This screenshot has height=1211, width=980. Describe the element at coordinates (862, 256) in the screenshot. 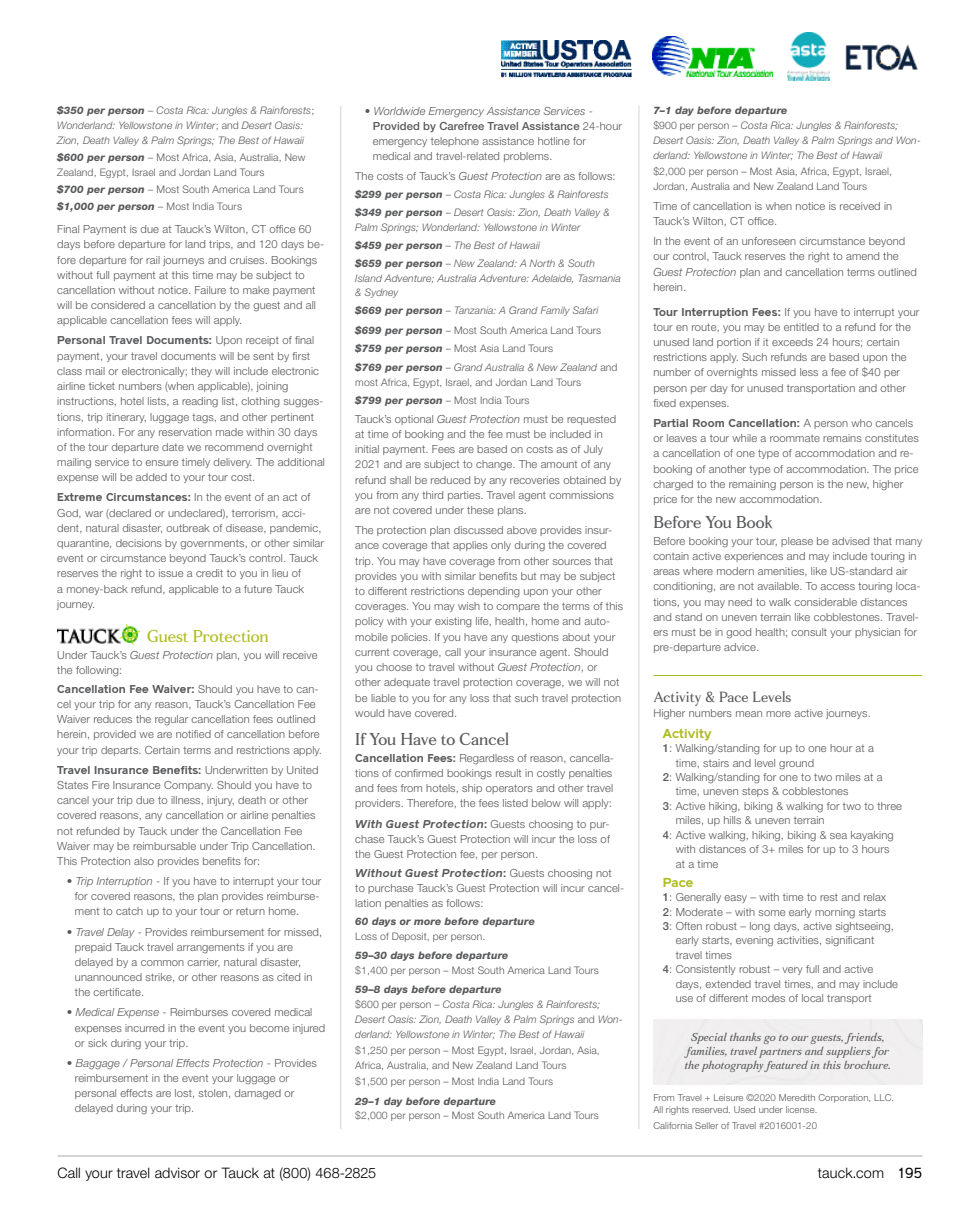

I see `amend` at that location.
